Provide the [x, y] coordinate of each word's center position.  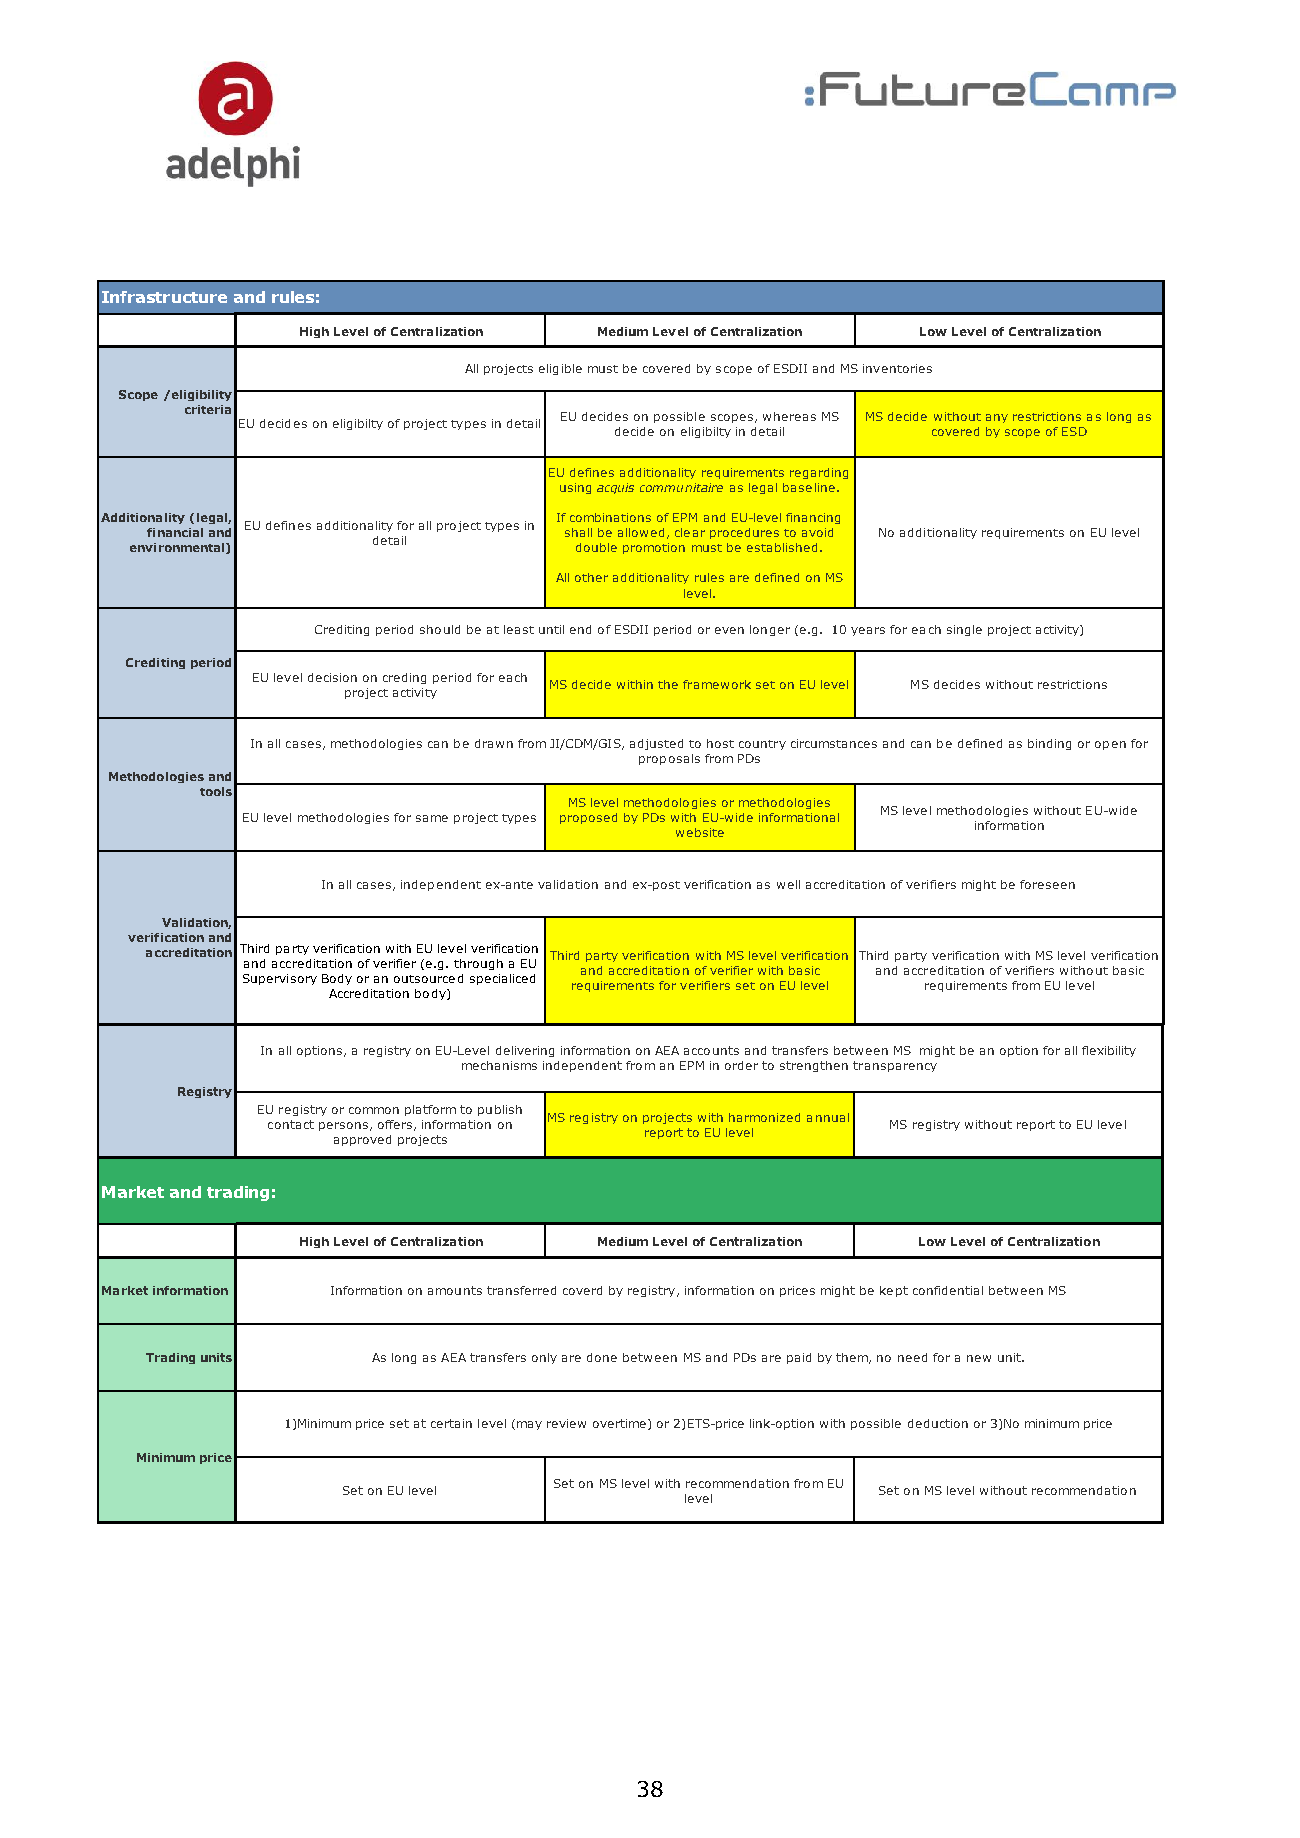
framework [717, 684]
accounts [711, 1050]
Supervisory [280, 979]
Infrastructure [164, 297]
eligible [560, 369]
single [964, 630]
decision [332, 677]
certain [451, 1423]
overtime [619, 1423]
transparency [895, 1066]
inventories [897, 368]
